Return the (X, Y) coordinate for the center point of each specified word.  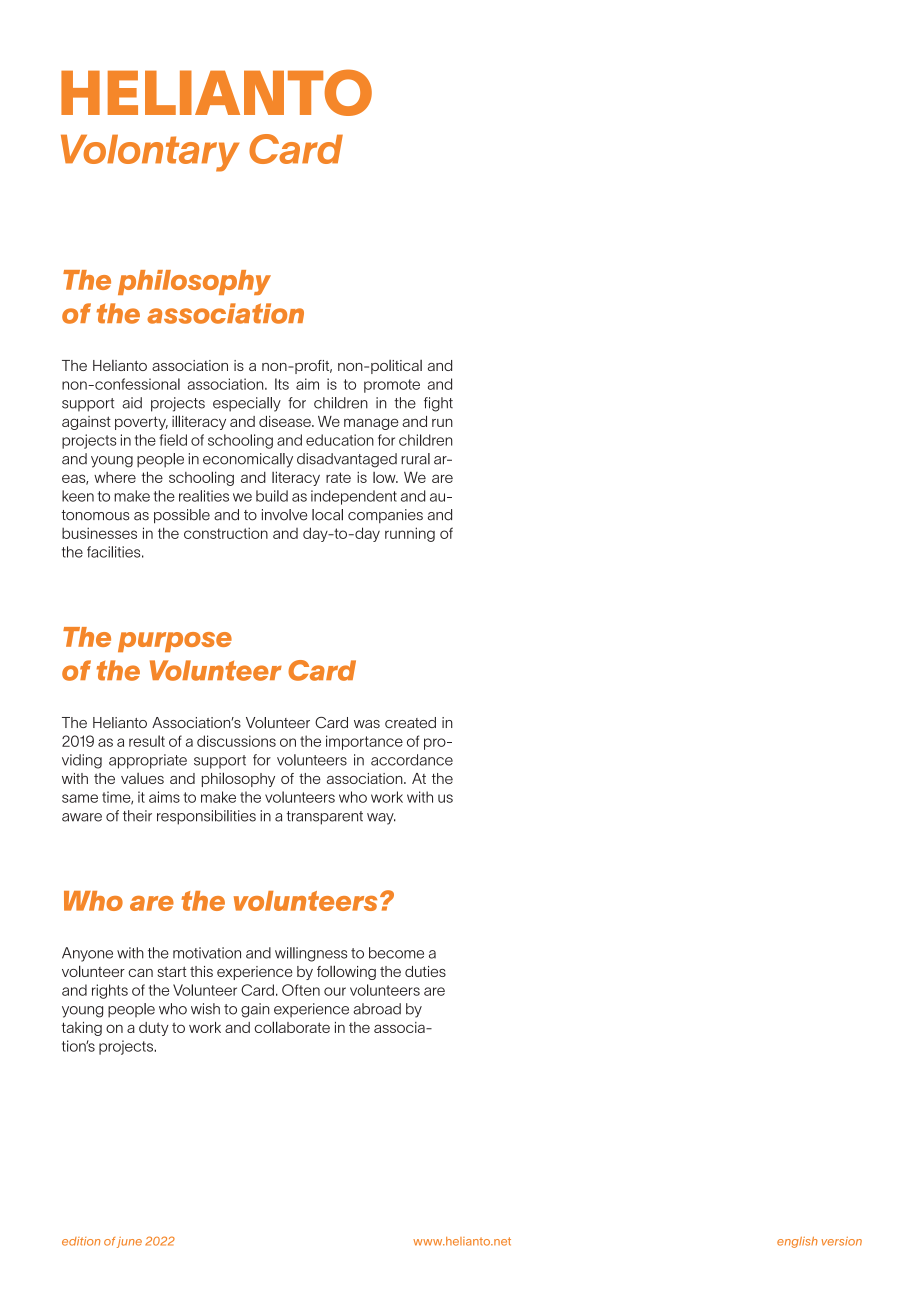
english (797, 1242)
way (381, 819)
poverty (141, 423)
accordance (412, 760)
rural (415, 459)
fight (438, 404)
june (129, 1242)
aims (164, 797)
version (842, 1241)
